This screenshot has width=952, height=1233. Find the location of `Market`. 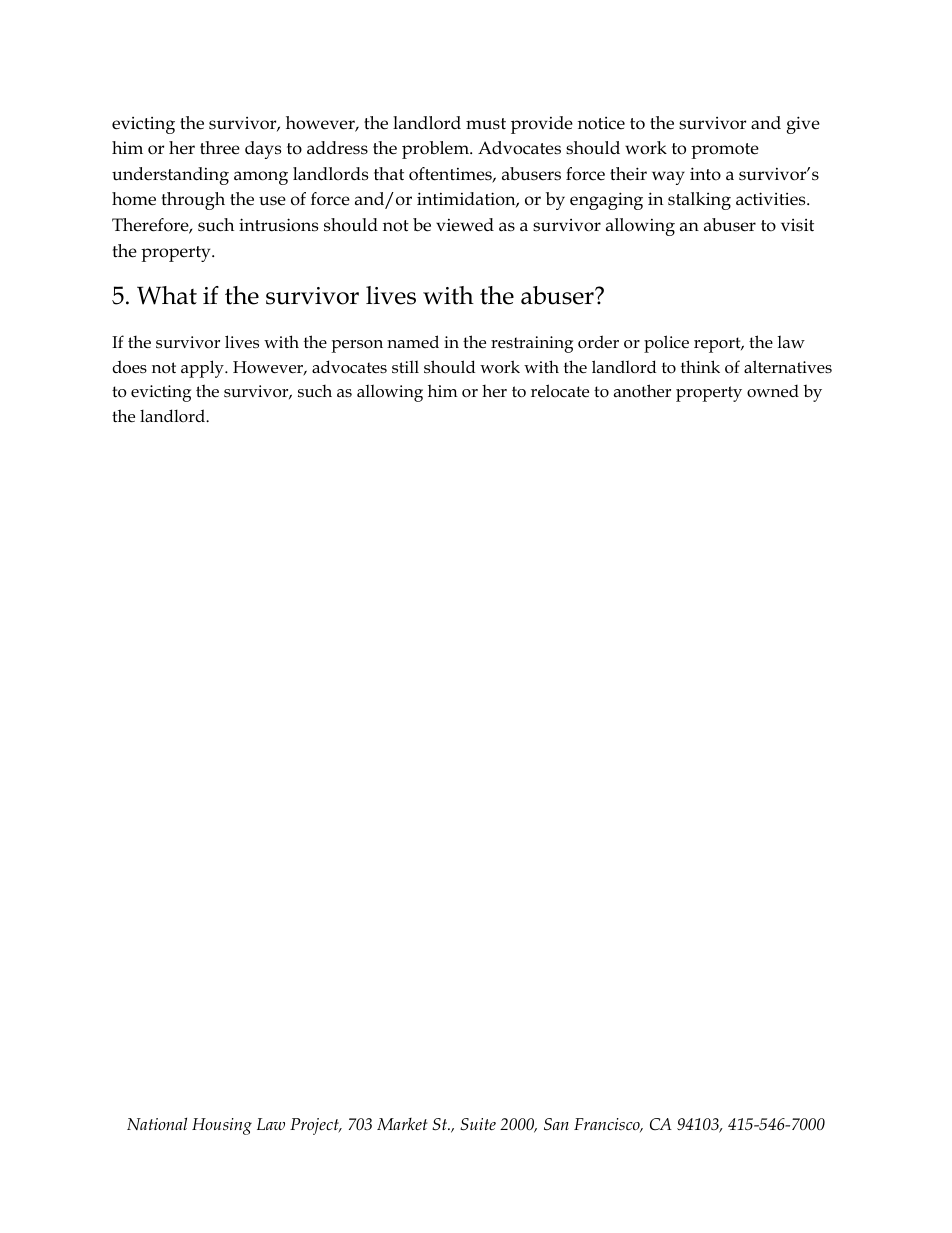

Market is located at coordinates (402, 1124).
